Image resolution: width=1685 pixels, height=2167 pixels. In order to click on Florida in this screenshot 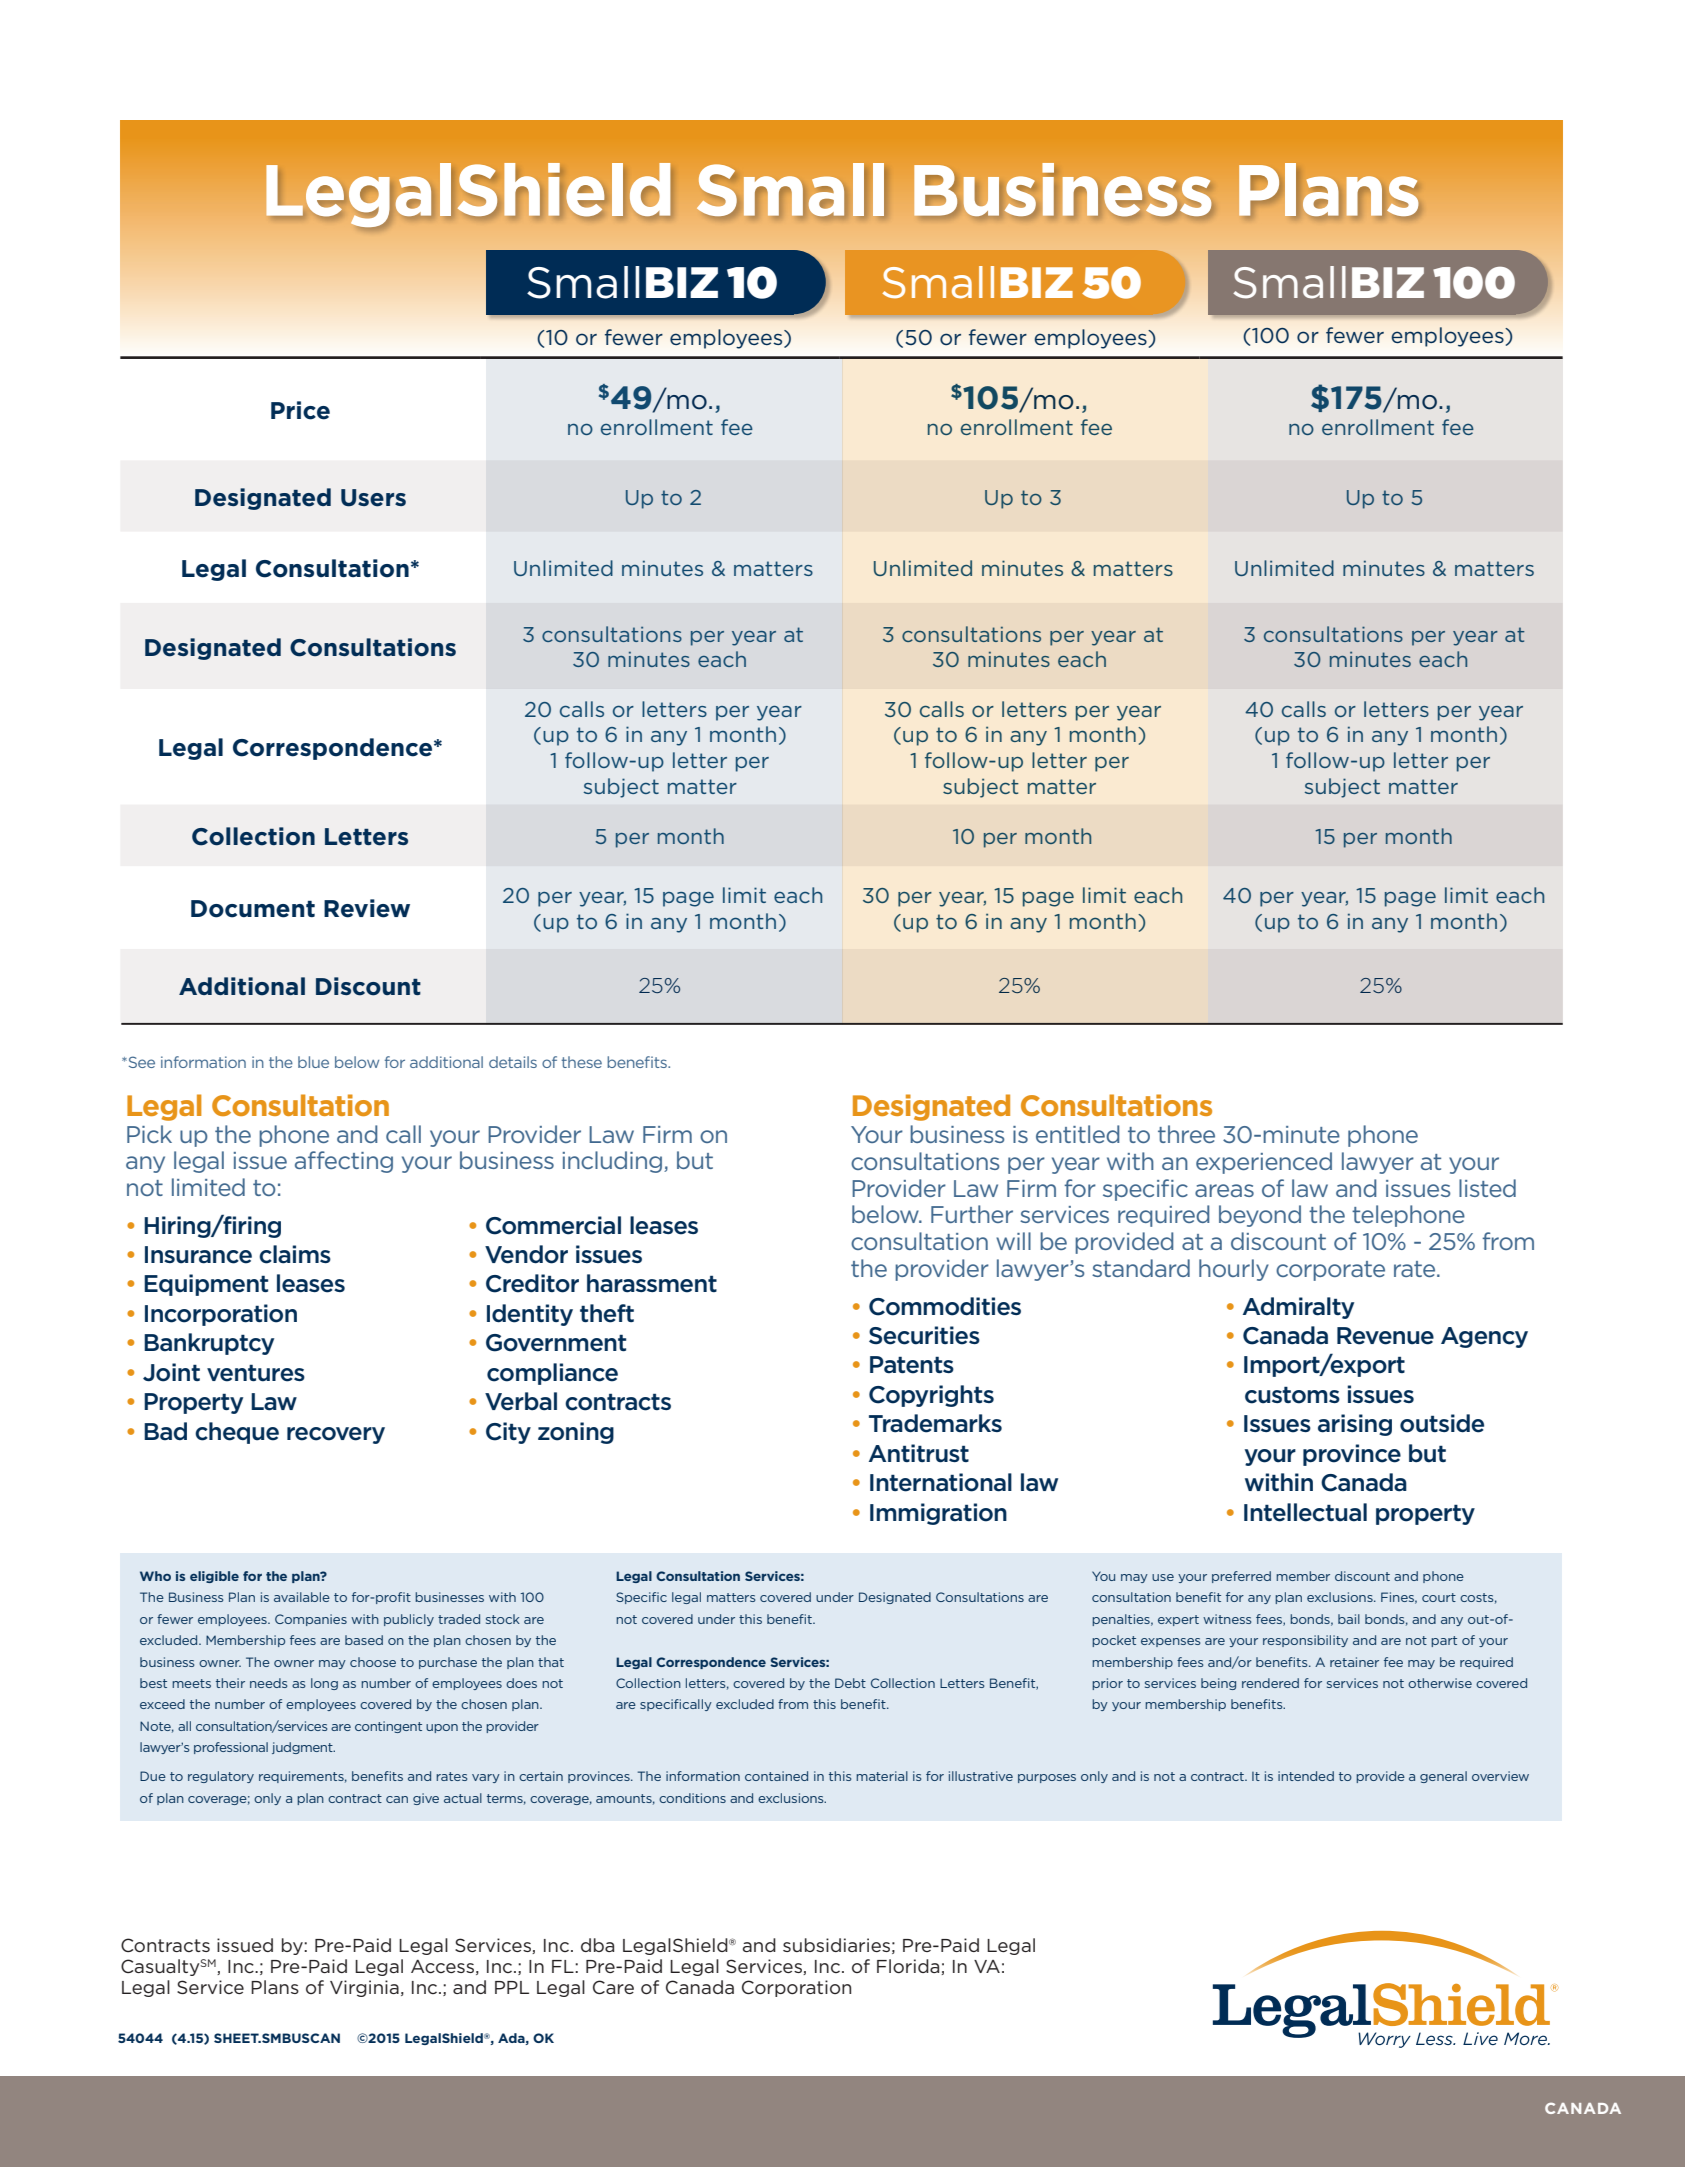, I will do `click(908, 1966)`.
